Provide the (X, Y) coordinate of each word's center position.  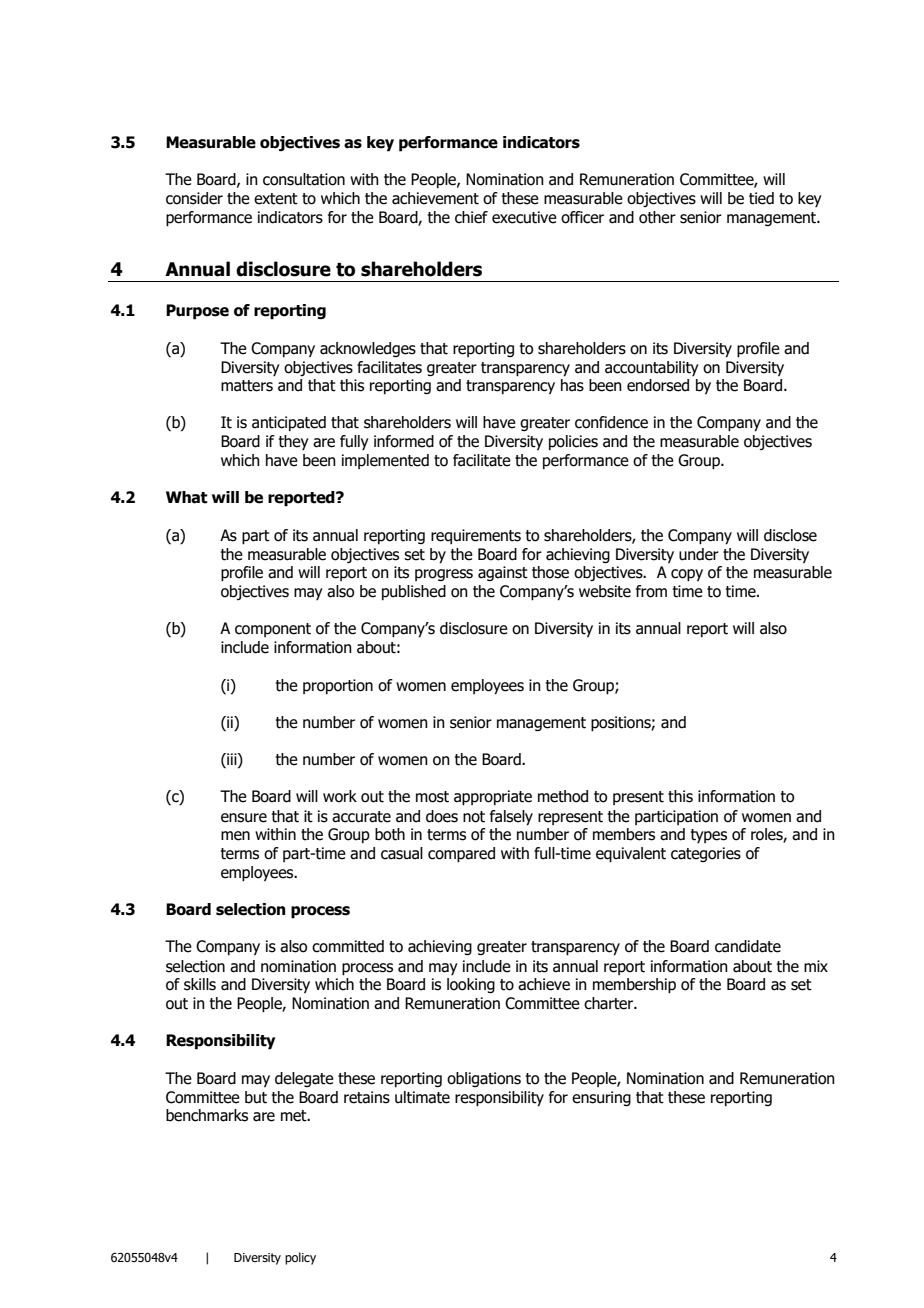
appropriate (493, 798)
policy (300, 1258)
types (709, 836)
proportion (338, 686)
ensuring (601, 1098)
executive (524, 217)
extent (276, 199)
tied (761, 198)
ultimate (422, 1097)
